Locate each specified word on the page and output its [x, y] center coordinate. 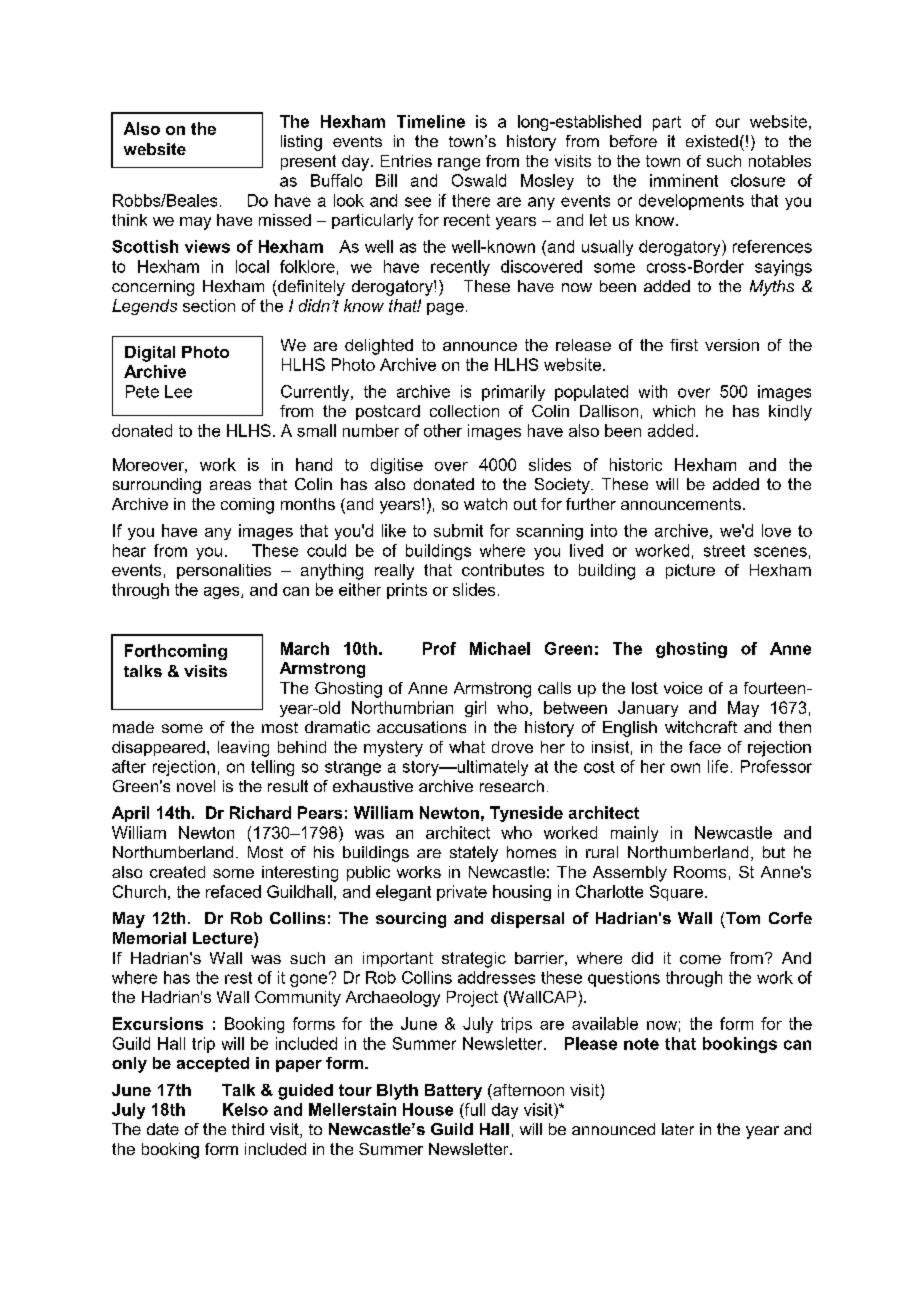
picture [690, 571]
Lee [178, 391]
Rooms [700, 872]
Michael [500, 648]
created [177, 872]
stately [474, 854]
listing [301, 143]
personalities [224, 571]
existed [712, 141]
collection [464, 411]
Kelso [245, 1109]
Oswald [479, 180]
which [674, 411]
